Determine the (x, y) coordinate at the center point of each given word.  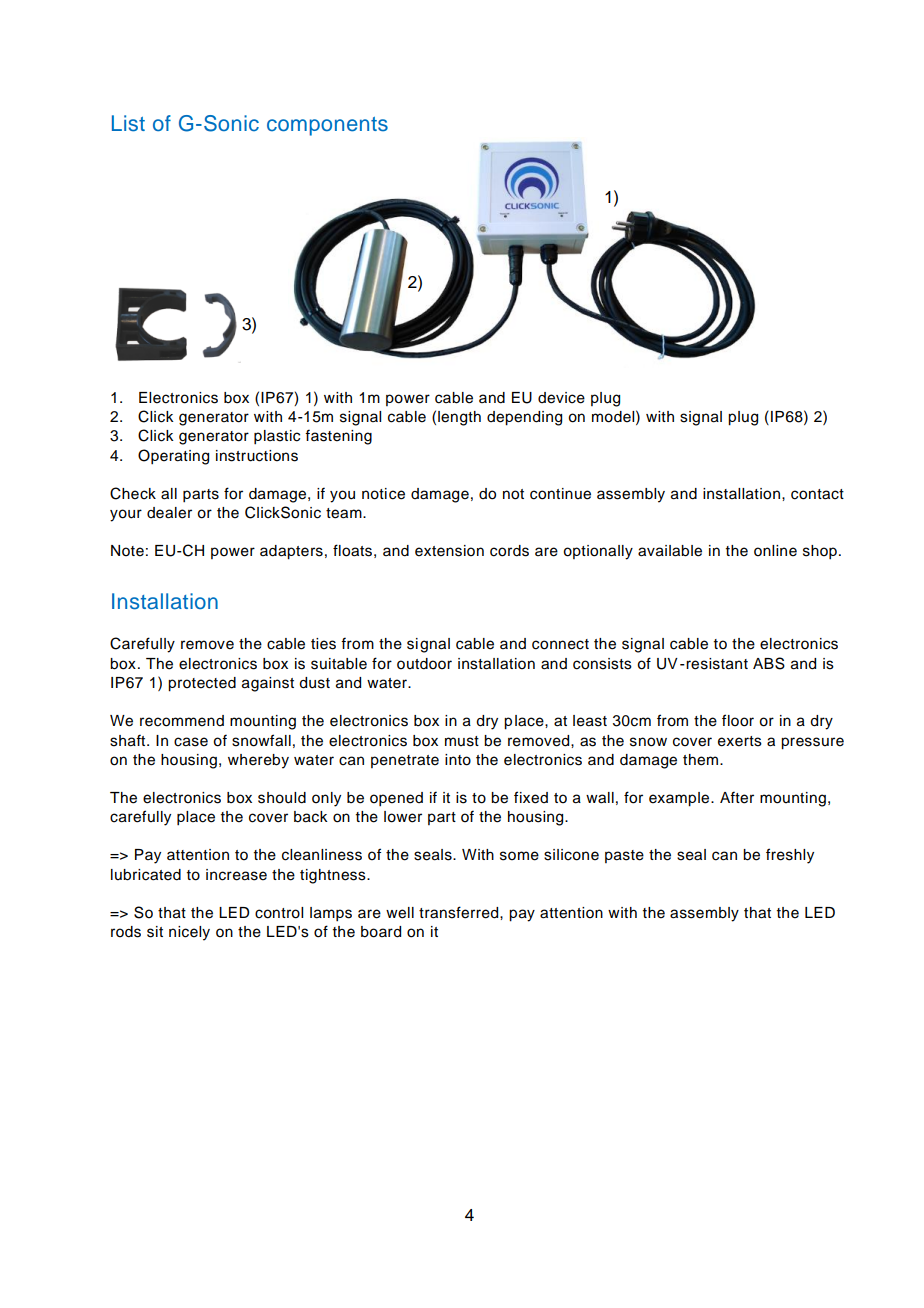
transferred (460, 912)
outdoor (424, 664)
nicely (189, 933)
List (128, 123)
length (459, 418)
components (327, 126)
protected (202, 684)
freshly (790, 856)
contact (817, 494)
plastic (277, 437)
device (561, 398)
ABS (769, 663)
